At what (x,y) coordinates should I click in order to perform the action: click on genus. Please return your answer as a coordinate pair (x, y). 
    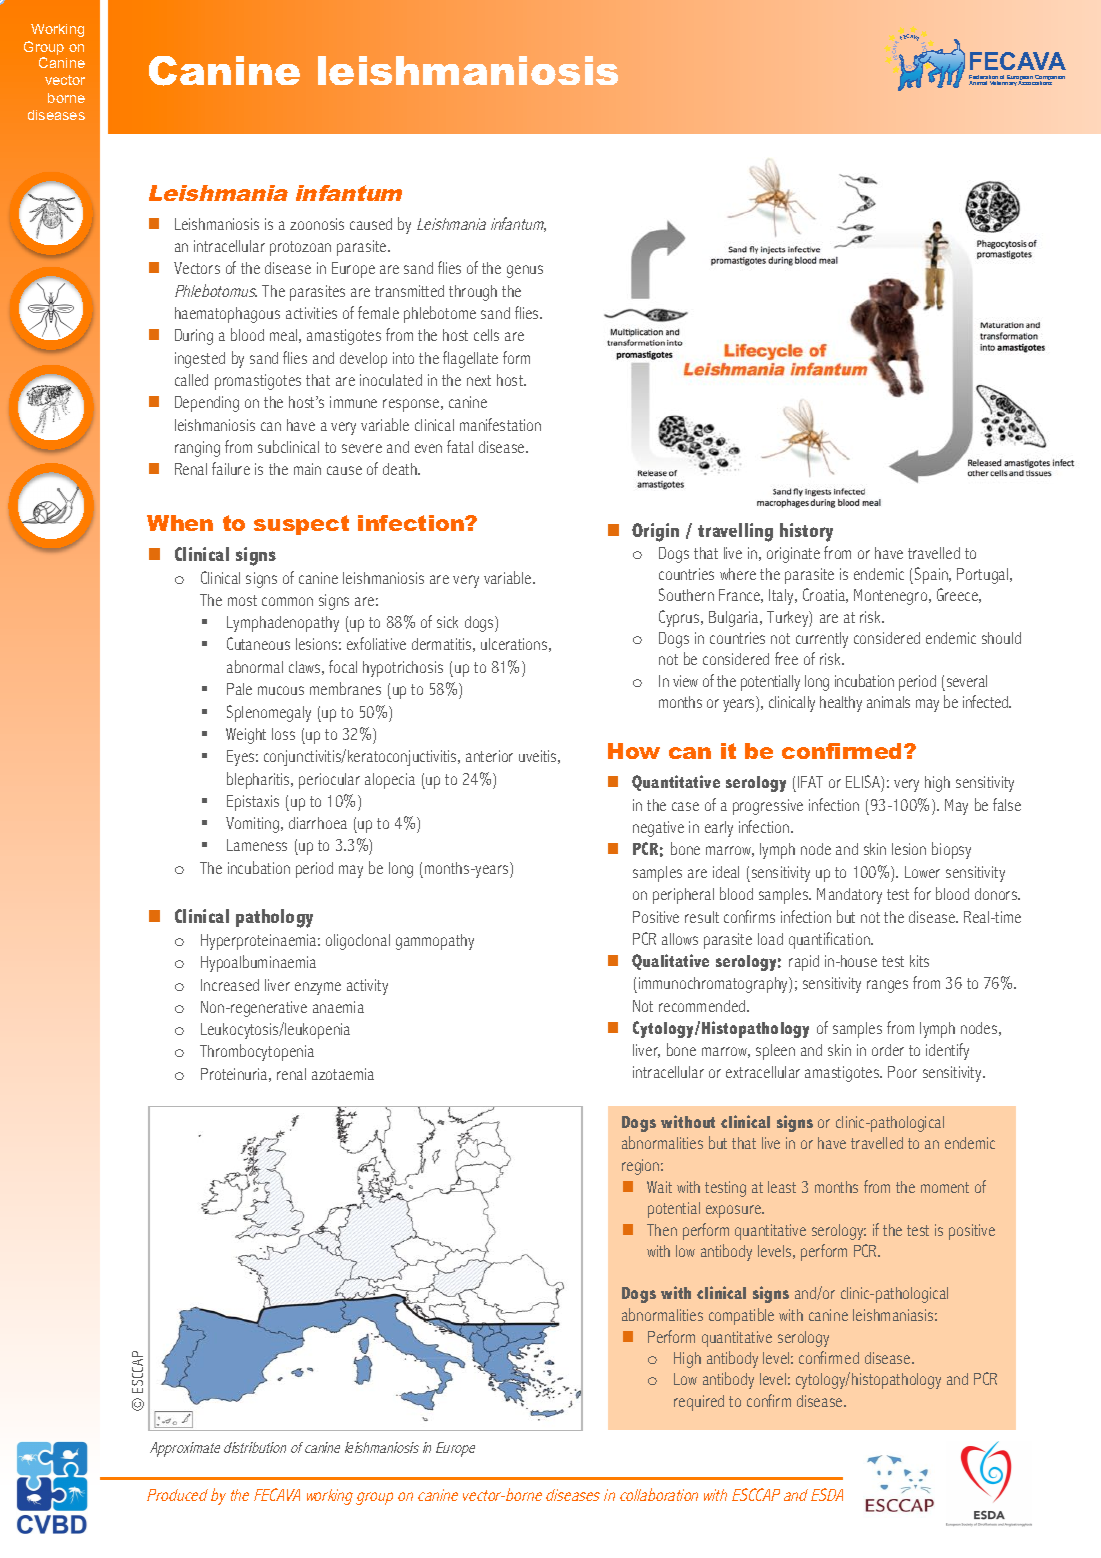
    Looking at the image, I should click on (525, 271).
